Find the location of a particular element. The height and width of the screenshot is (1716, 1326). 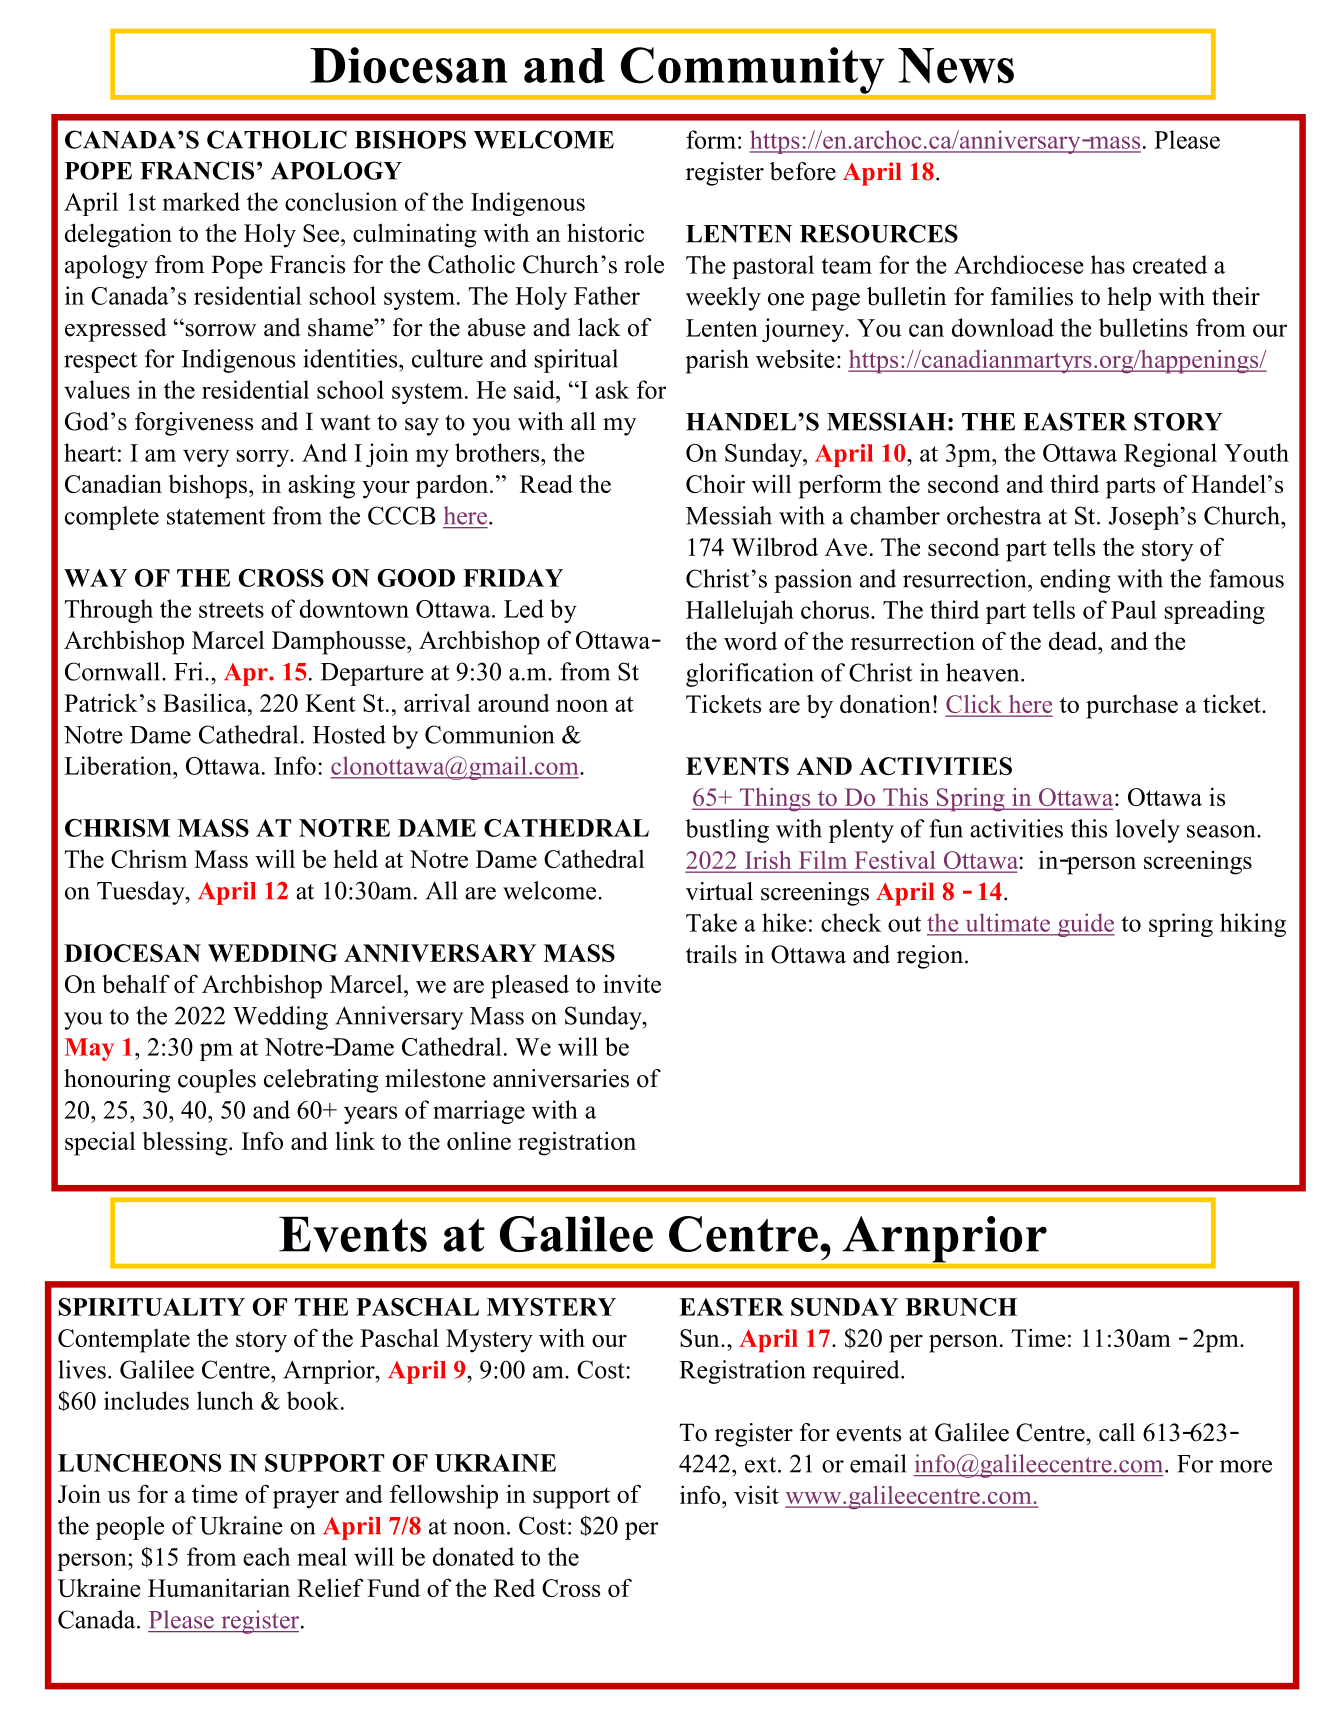

lovely is located at coordinates (1148, 831).
